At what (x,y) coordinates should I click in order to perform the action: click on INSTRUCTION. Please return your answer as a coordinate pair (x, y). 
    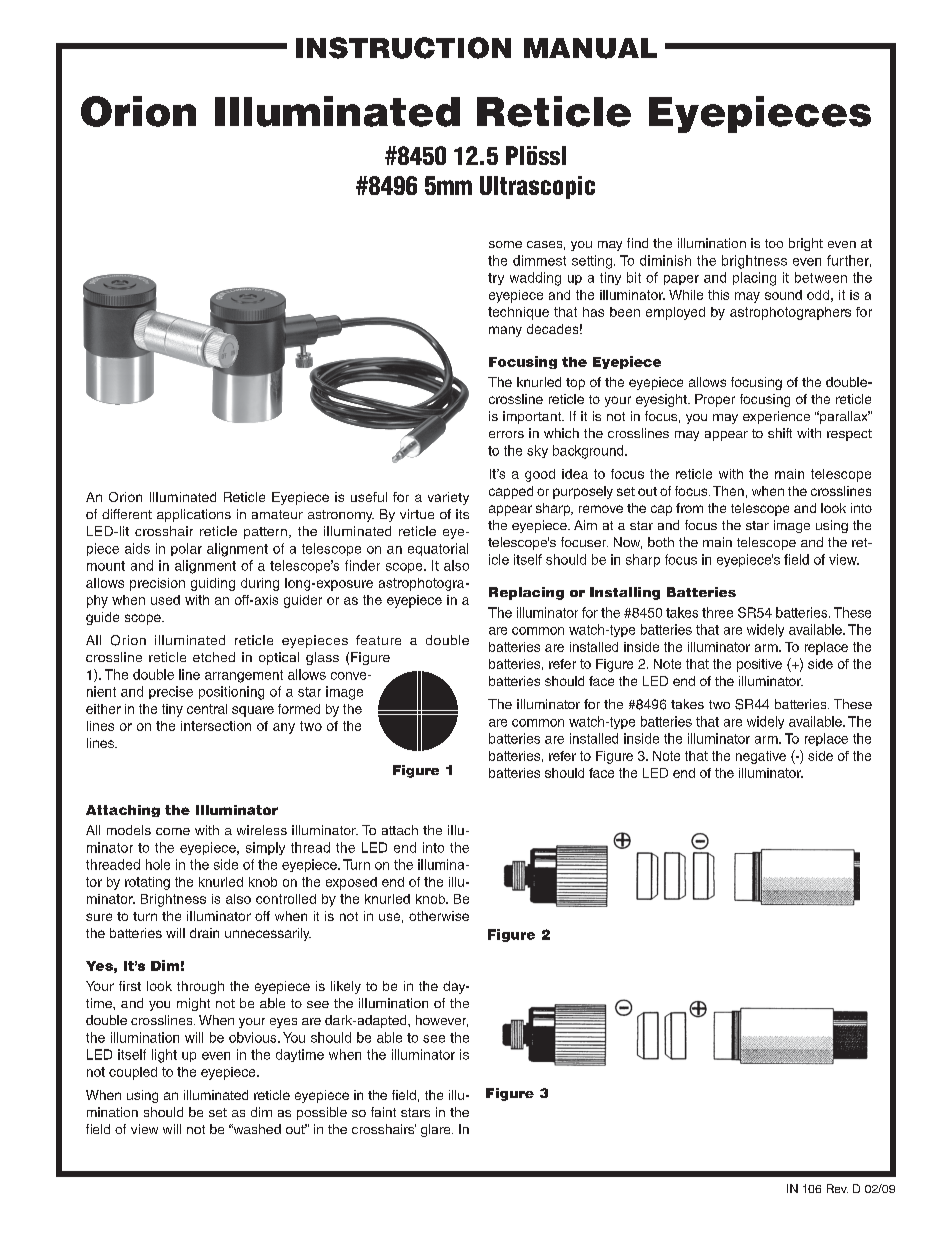
    Looking at the image, I should click on (403, 48).
